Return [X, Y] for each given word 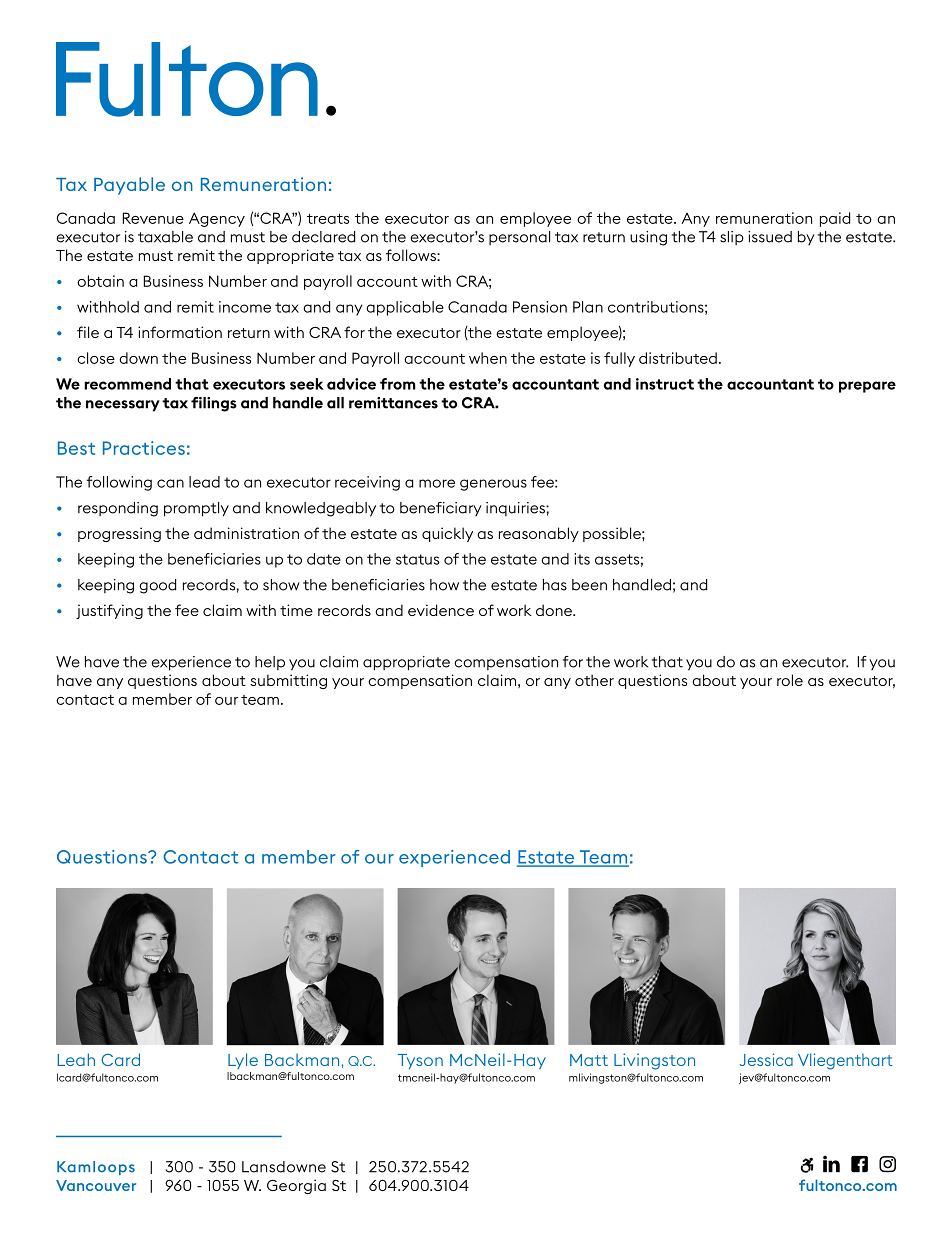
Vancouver [96, 1185]
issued [770, 237]
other [594, 680]
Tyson [420, 1061]
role [790, 680]
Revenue [153, 218]
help [270, 663]
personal [519, 238]
